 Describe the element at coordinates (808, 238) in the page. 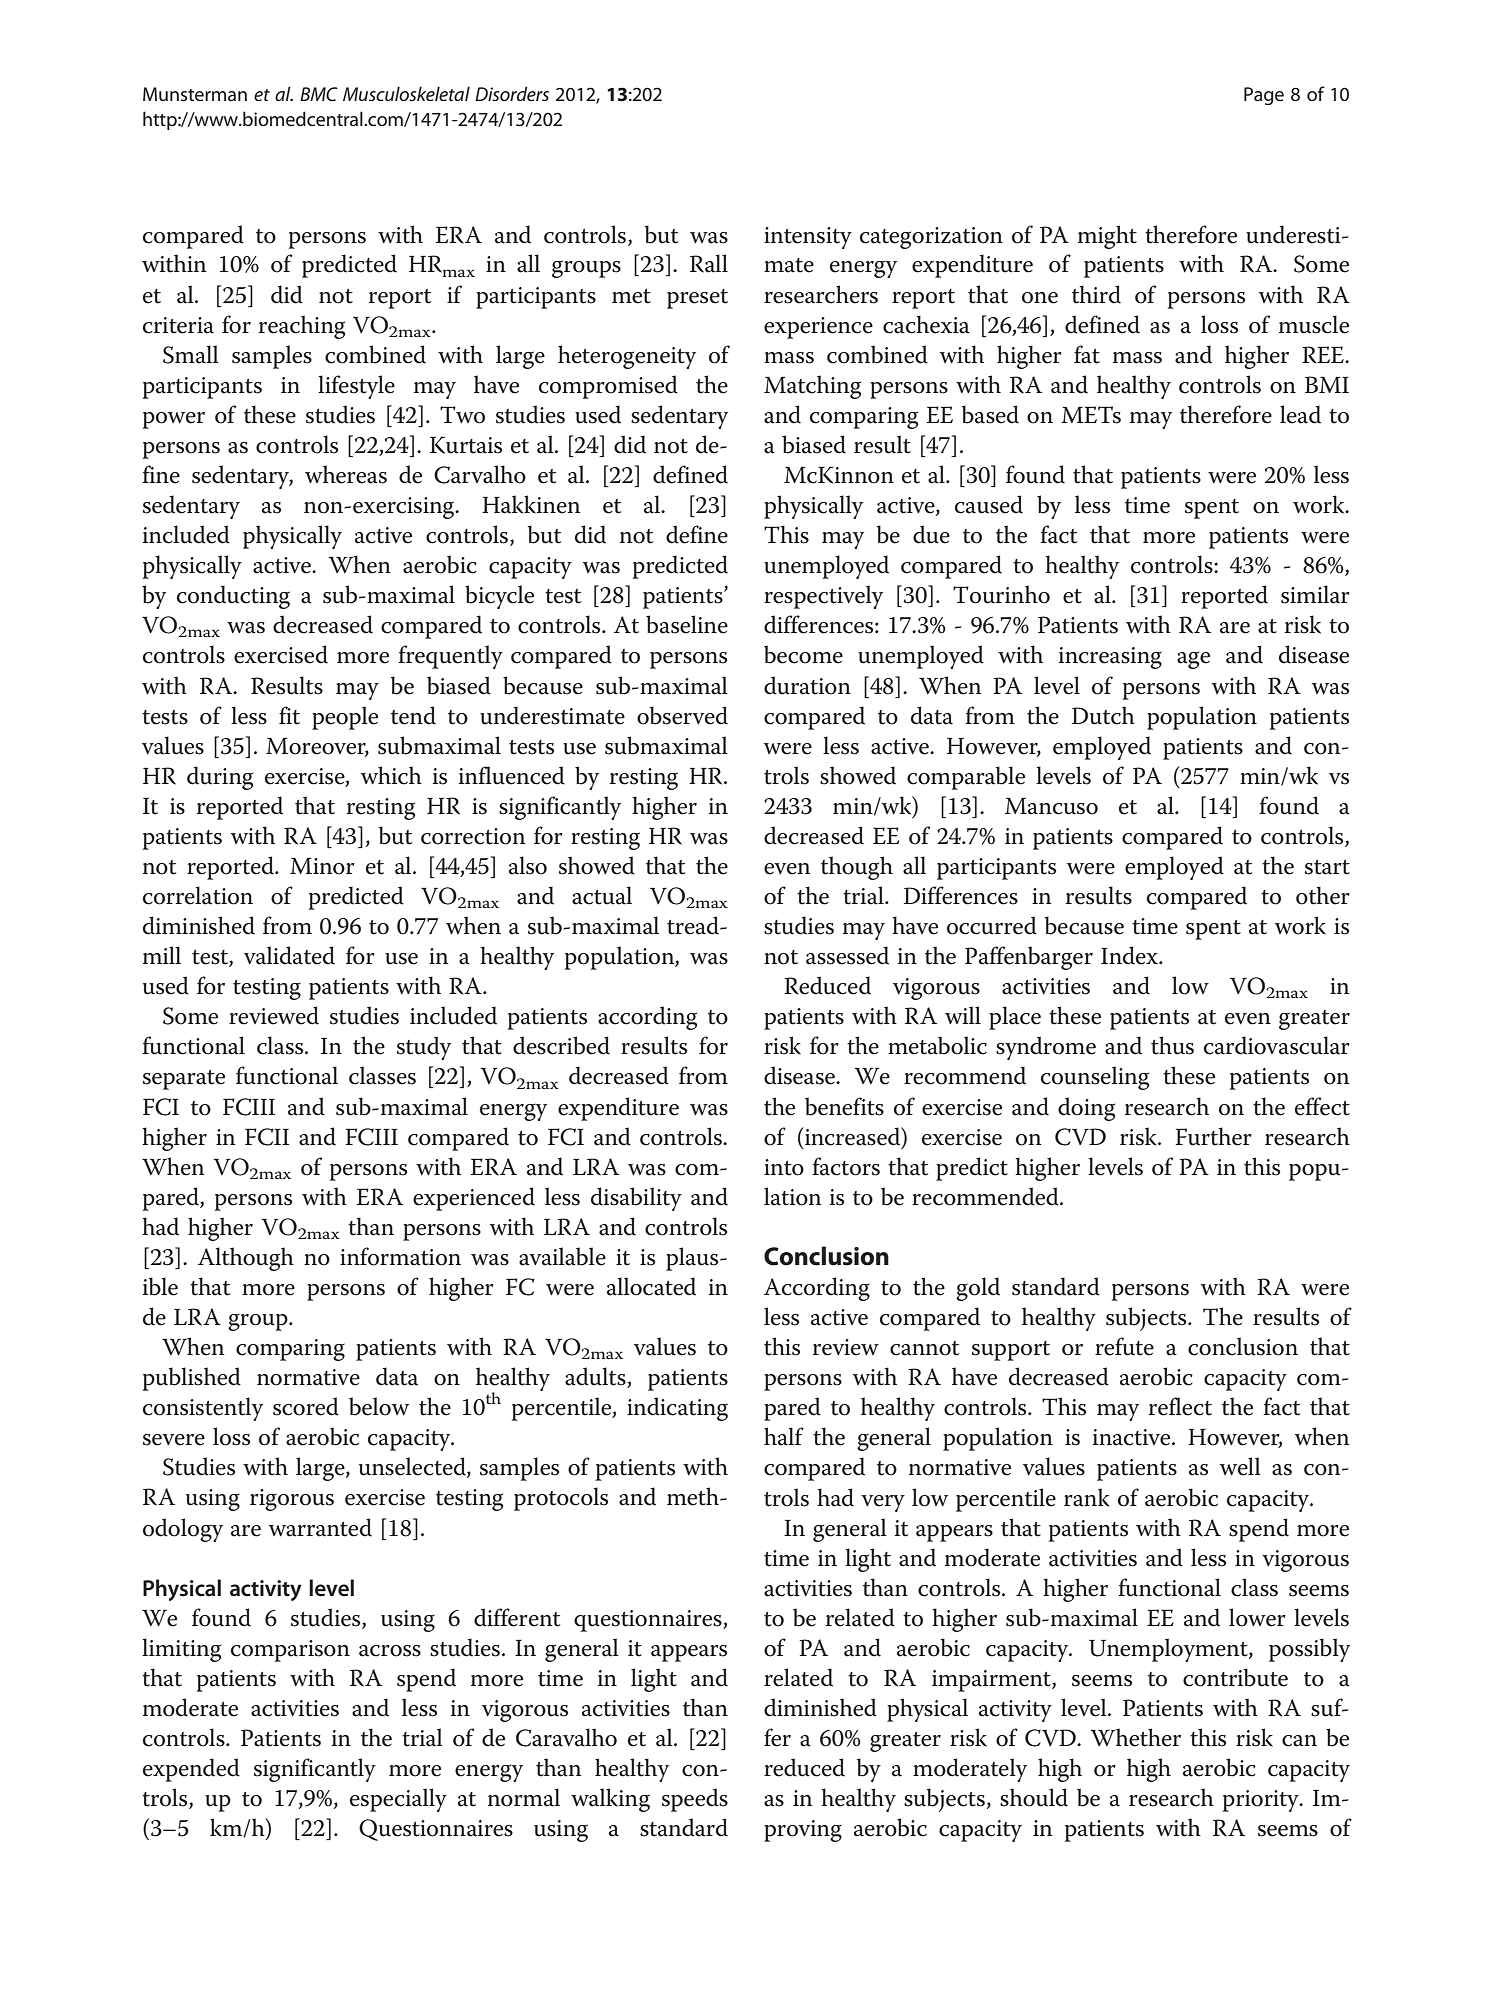

I see `intensity` at that location.
